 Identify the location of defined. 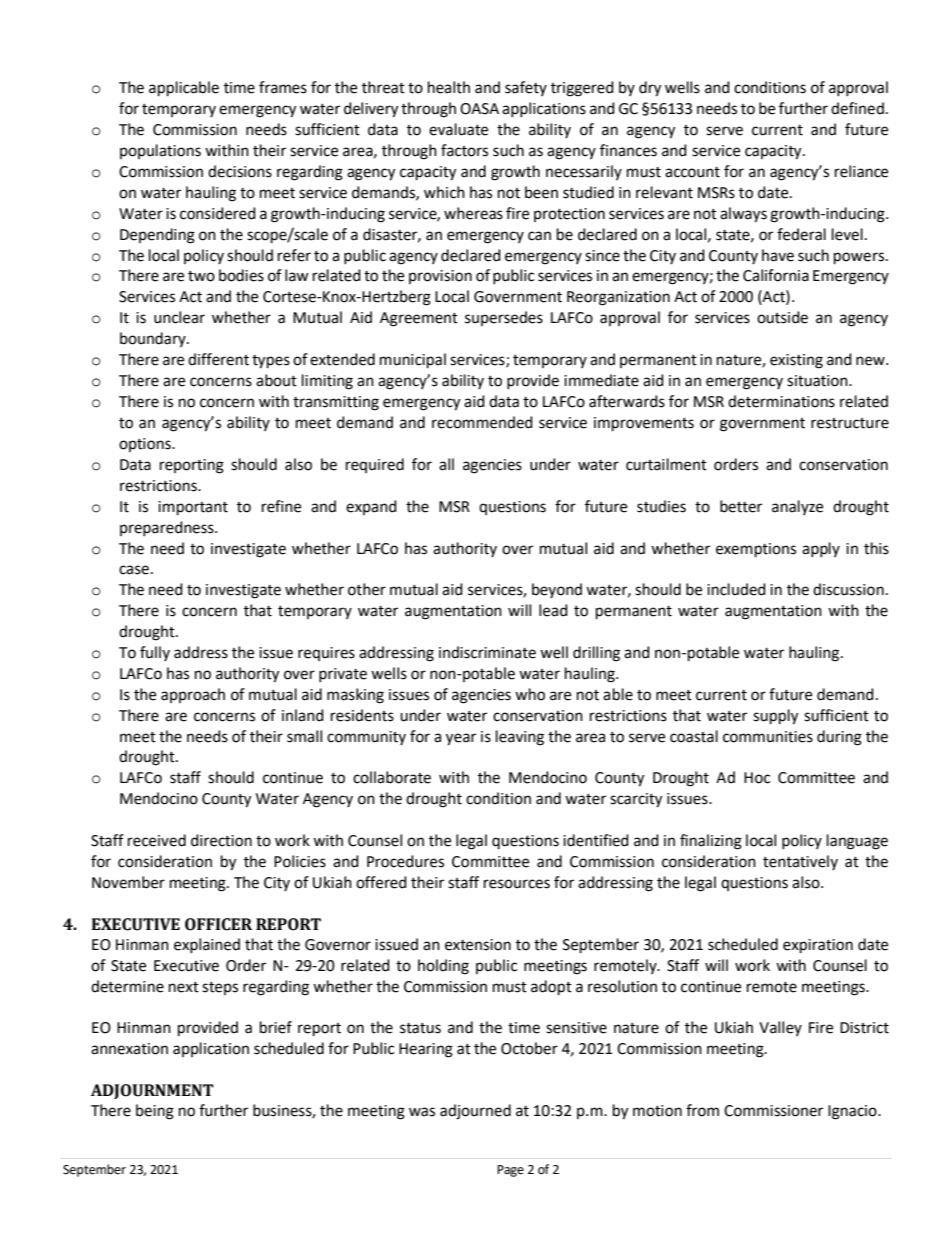
(857, 108).
